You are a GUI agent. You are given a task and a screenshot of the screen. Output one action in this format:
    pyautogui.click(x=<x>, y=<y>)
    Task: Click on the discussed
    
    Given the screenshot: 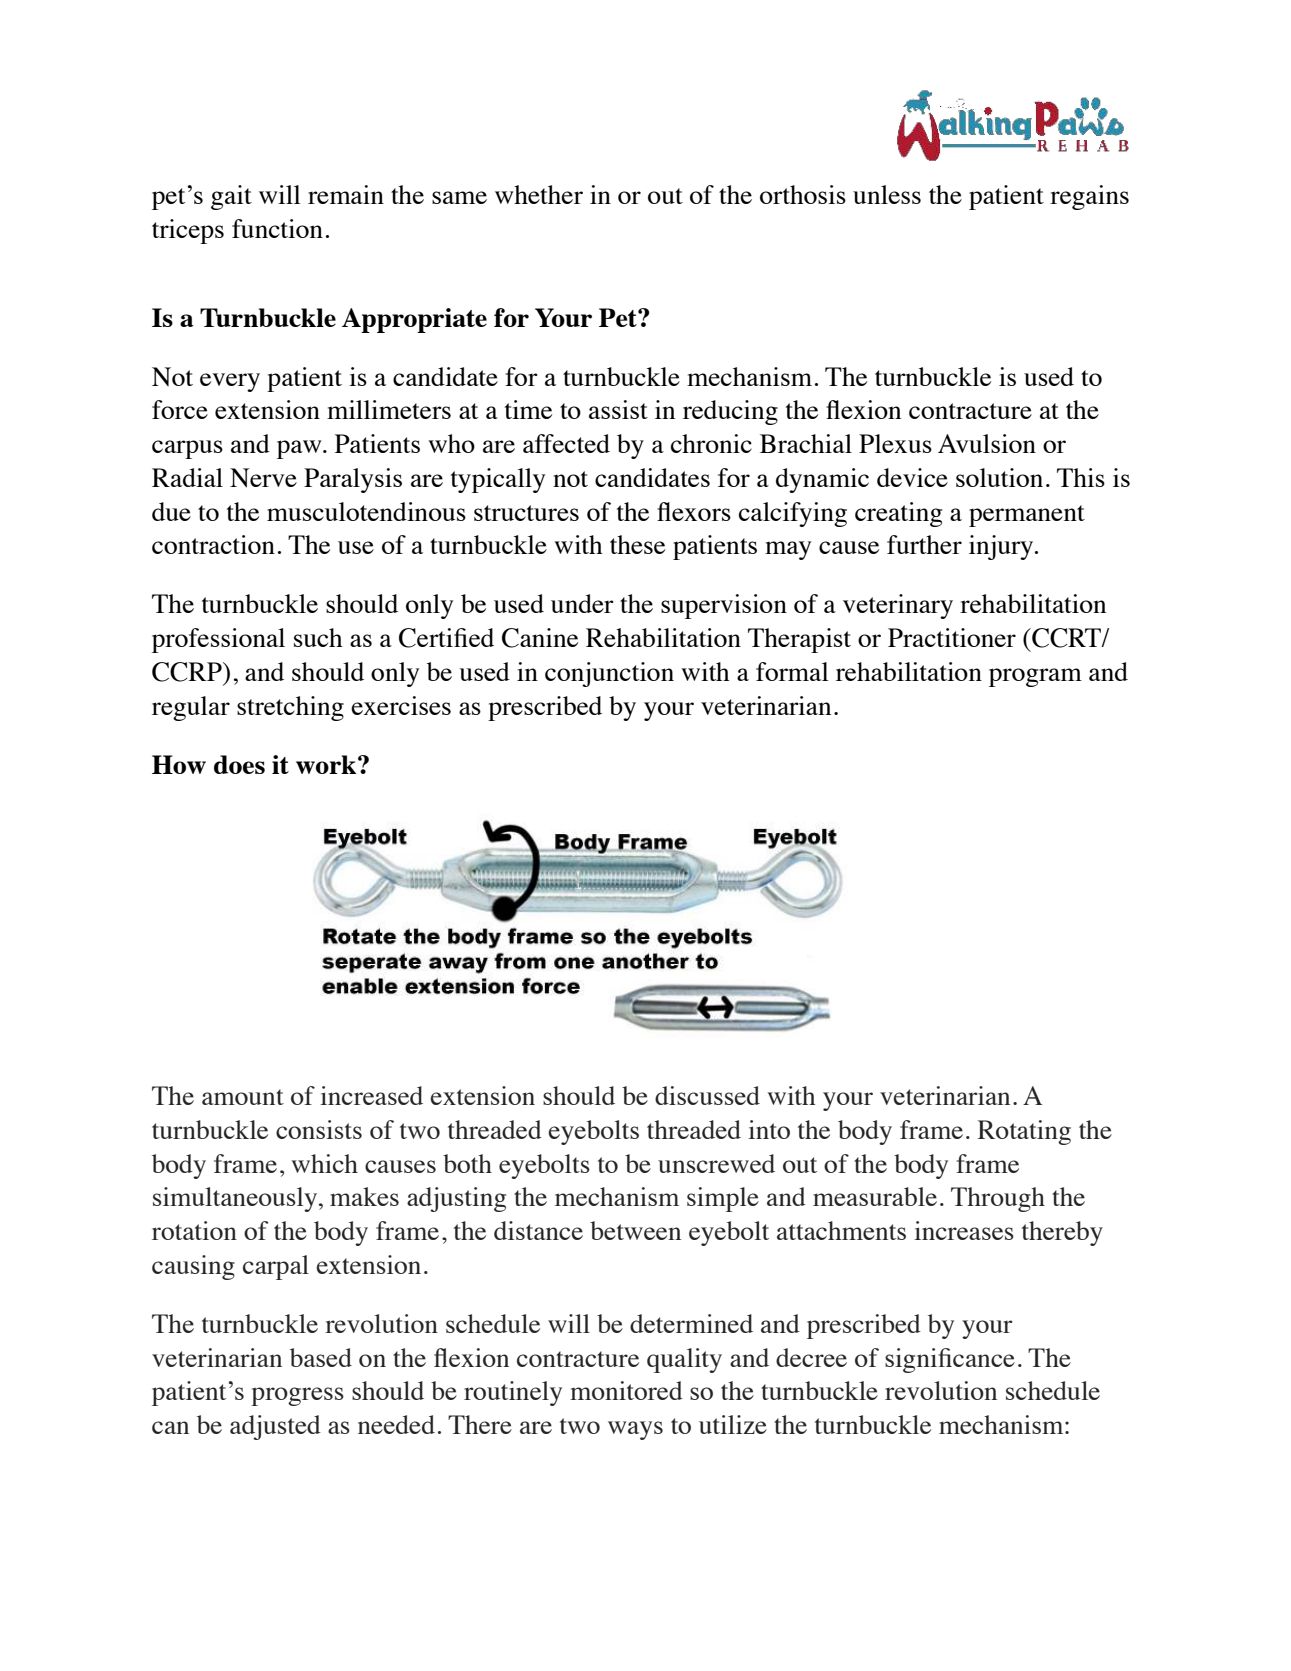 What is the action you would take?
    pyautogui.click(x=707, y=1095)
